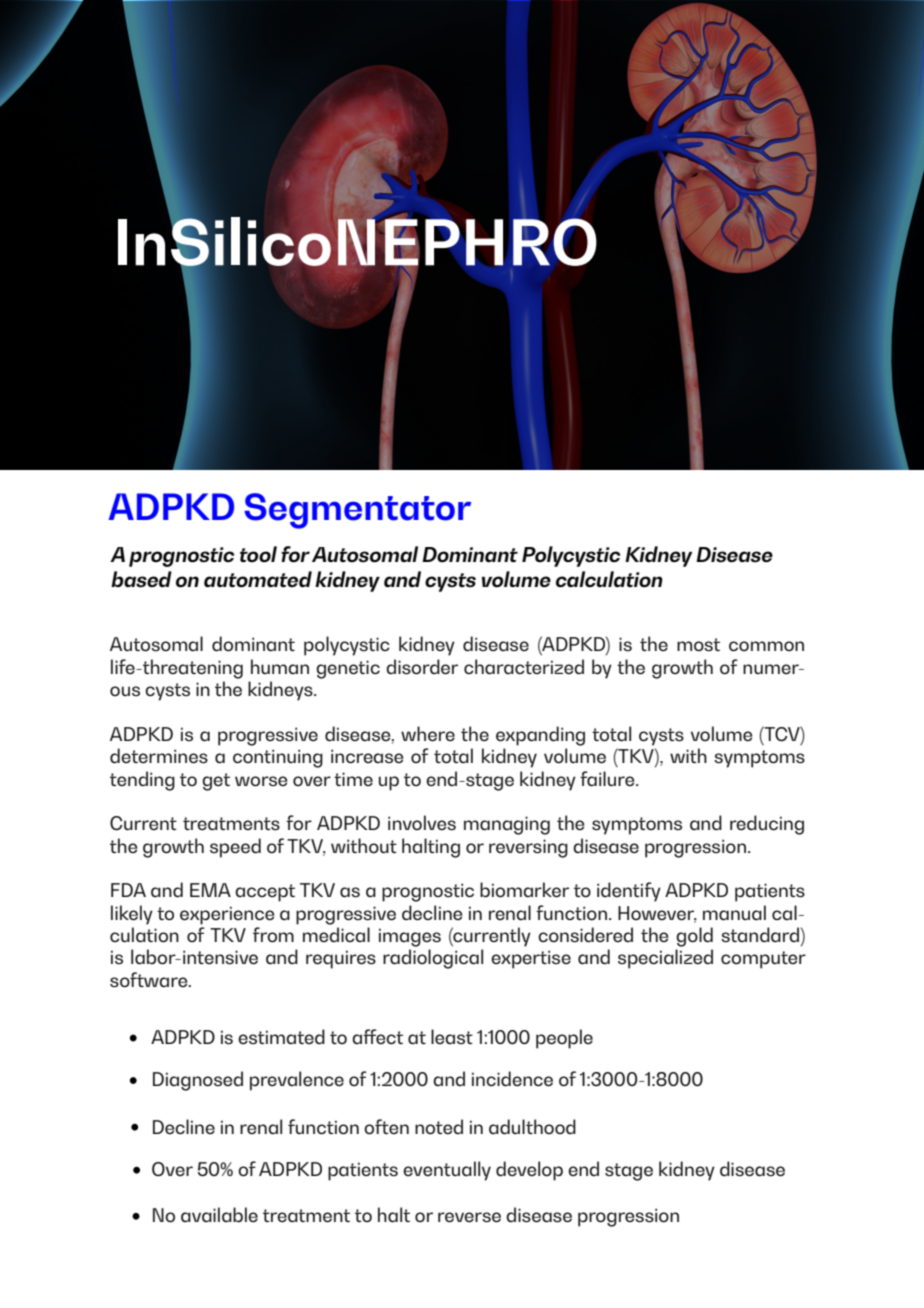  What do you see at coordinates (564, 1039) in the screenshot?
I see `people` at bounding box center [564, 1039].
